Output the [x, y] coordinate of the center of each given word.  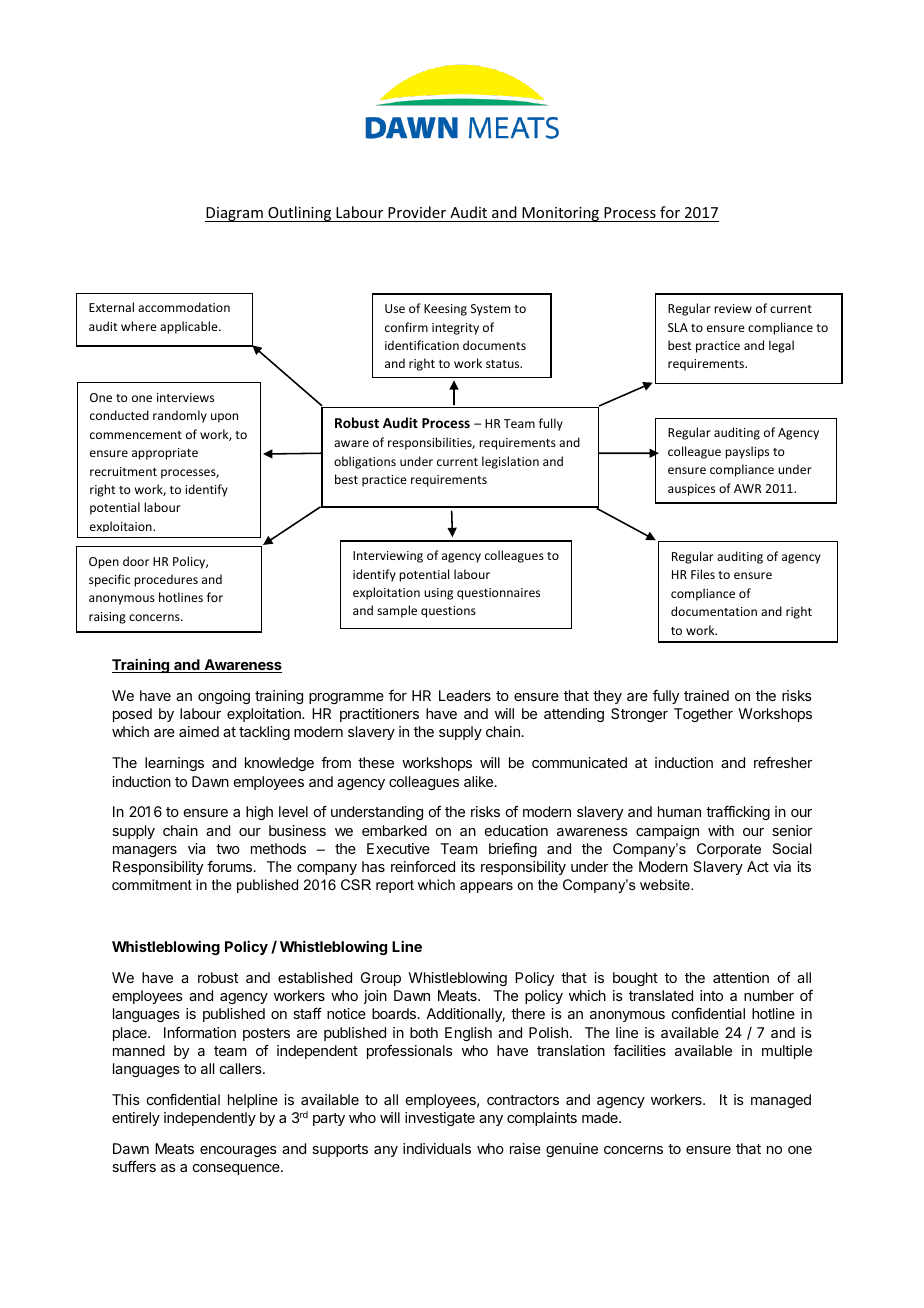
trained [706, 695]
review [733, 308]
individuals [437, 1148]
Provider [417, 212]
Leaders [465, 695]
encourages [238, 1151]
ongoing [224, 697]
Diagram [235, 214]
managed [781, 1101]
